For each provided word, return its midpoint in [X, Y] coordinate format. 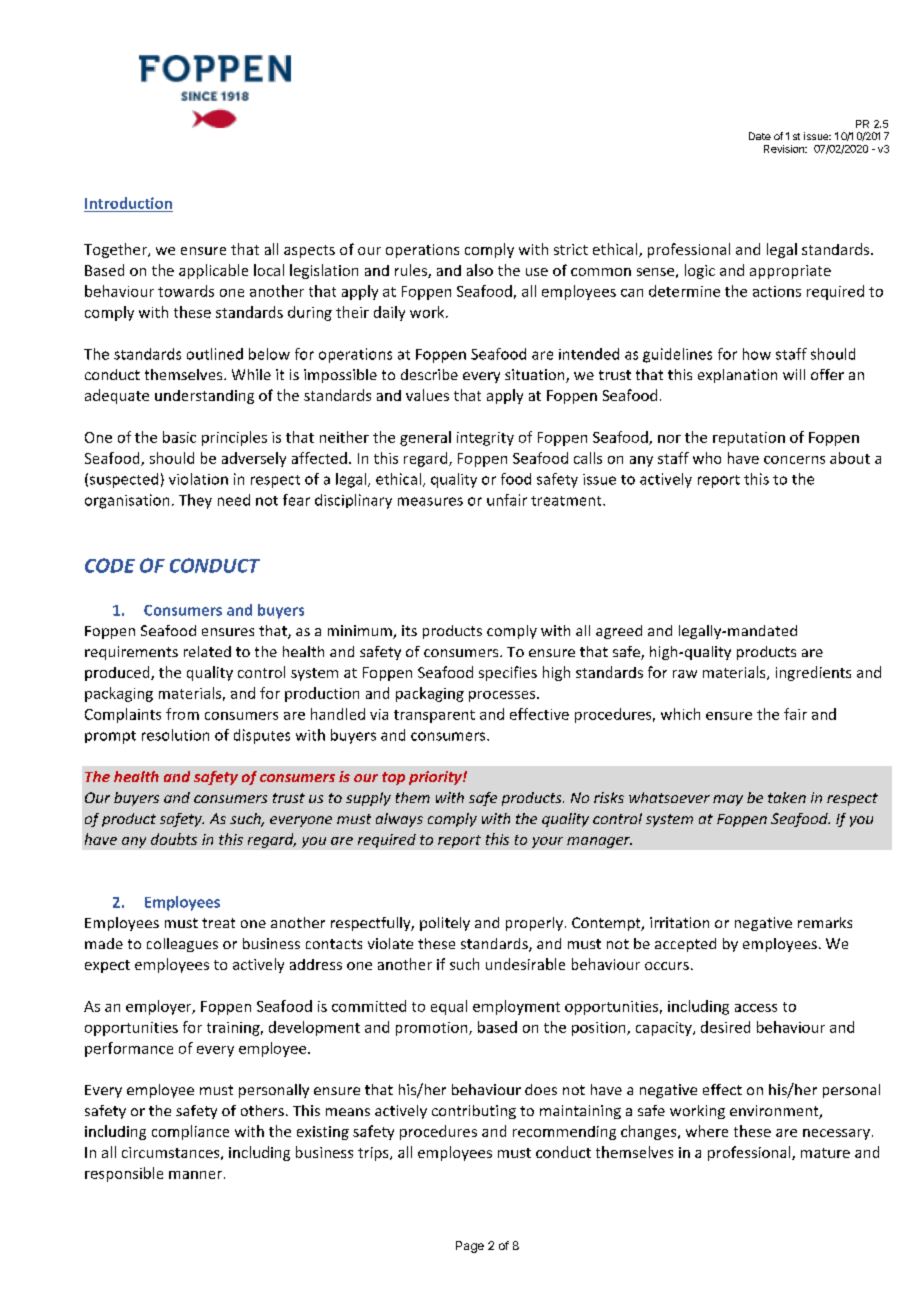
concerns [794, 460]
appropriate [790, 272]
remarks [825, 922]
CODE [110, 565]
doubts [174, 839]
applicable [213, 271]
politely [445, 924]
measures [430, 501]
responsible [124, 1174]
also [480, 270]
